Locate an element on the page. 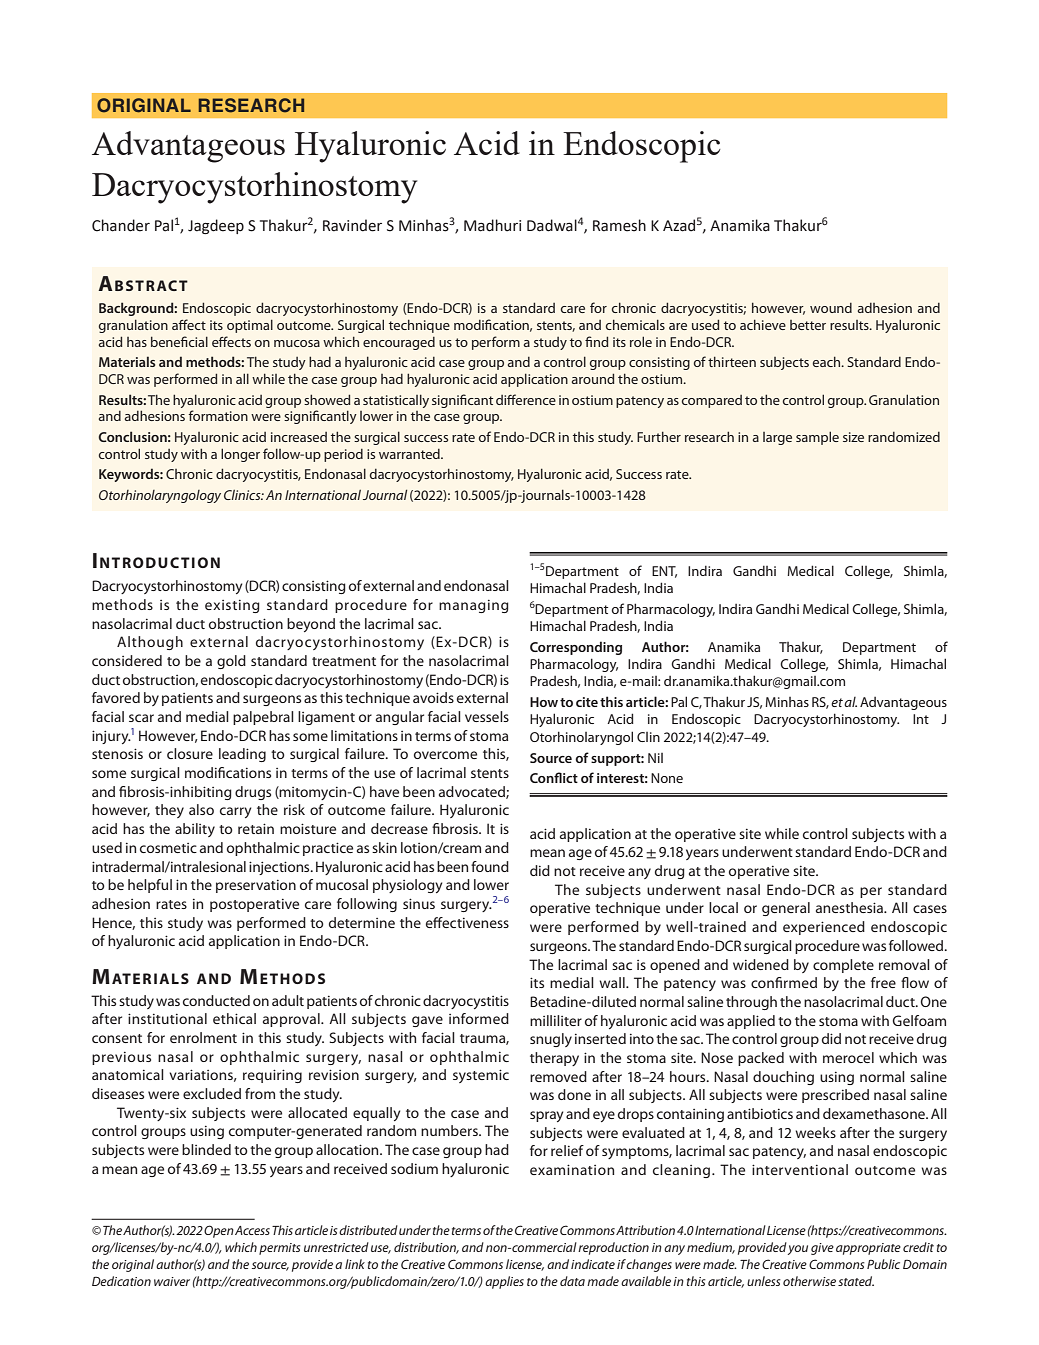  effectiveness is located at coordinates (467, 922).
